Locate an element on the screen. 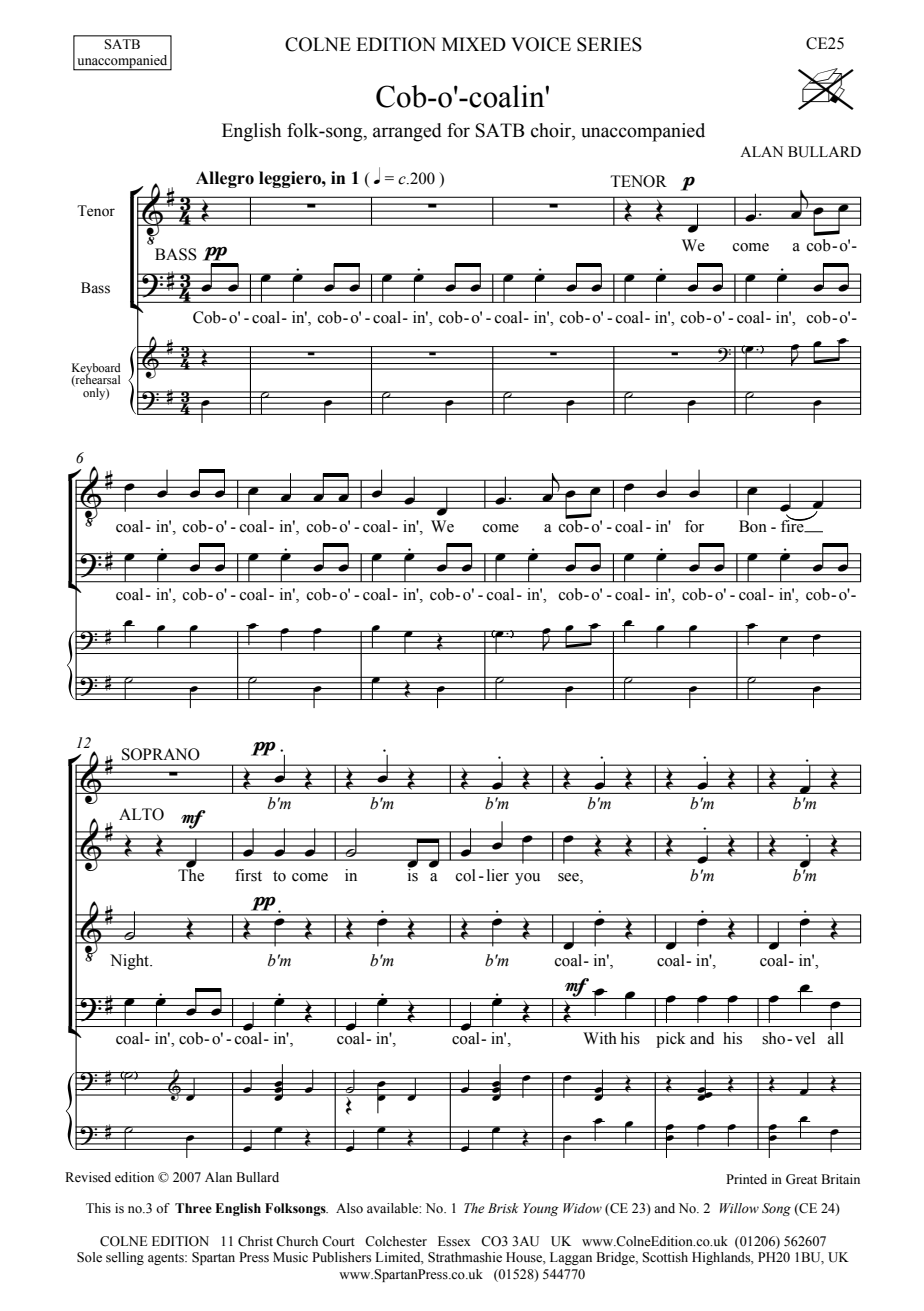 This screenshot has width=924, height=1311. SOPRANO is located at coordinates (161, 754).
